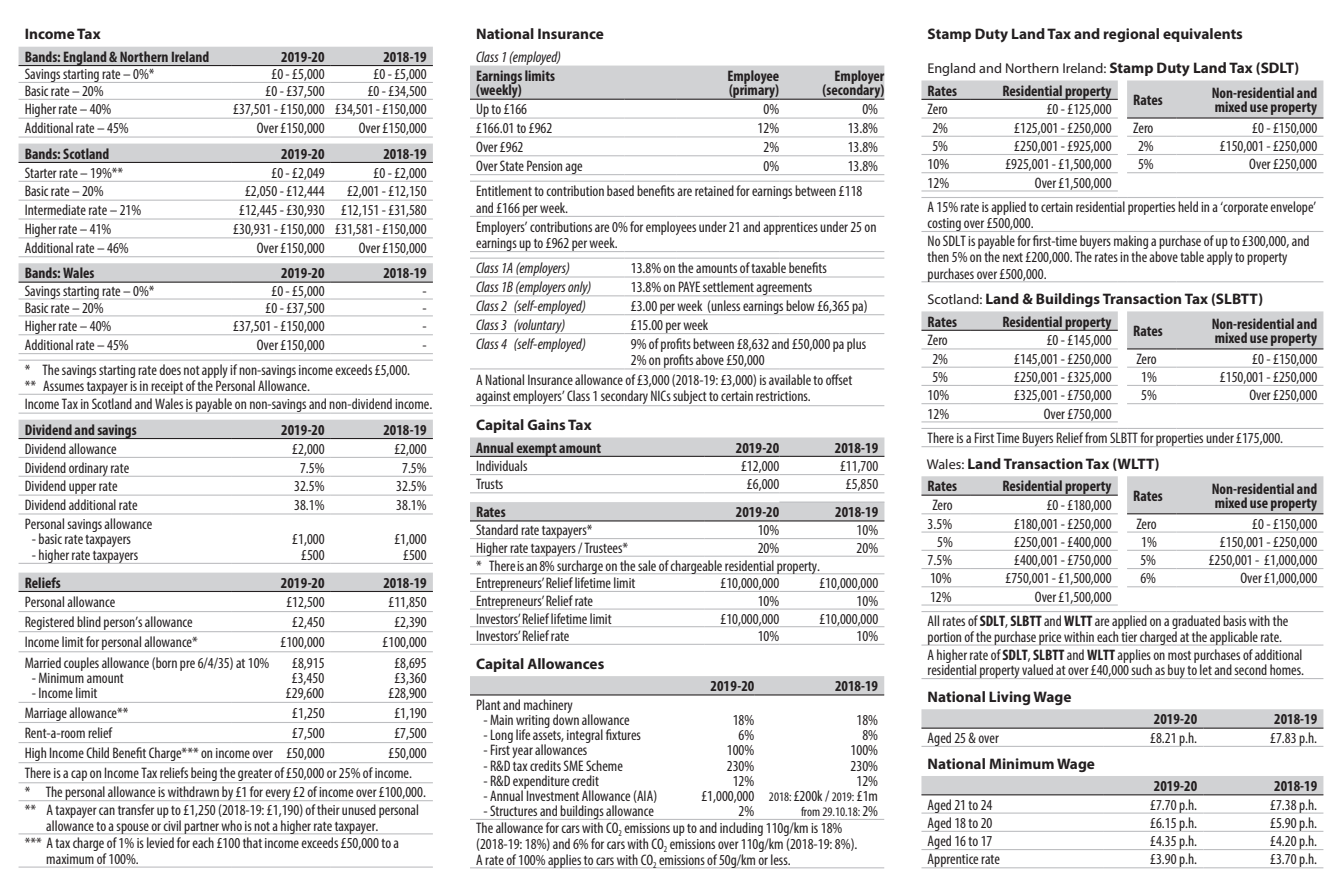  I want to click on partner, so click(201, 828).
